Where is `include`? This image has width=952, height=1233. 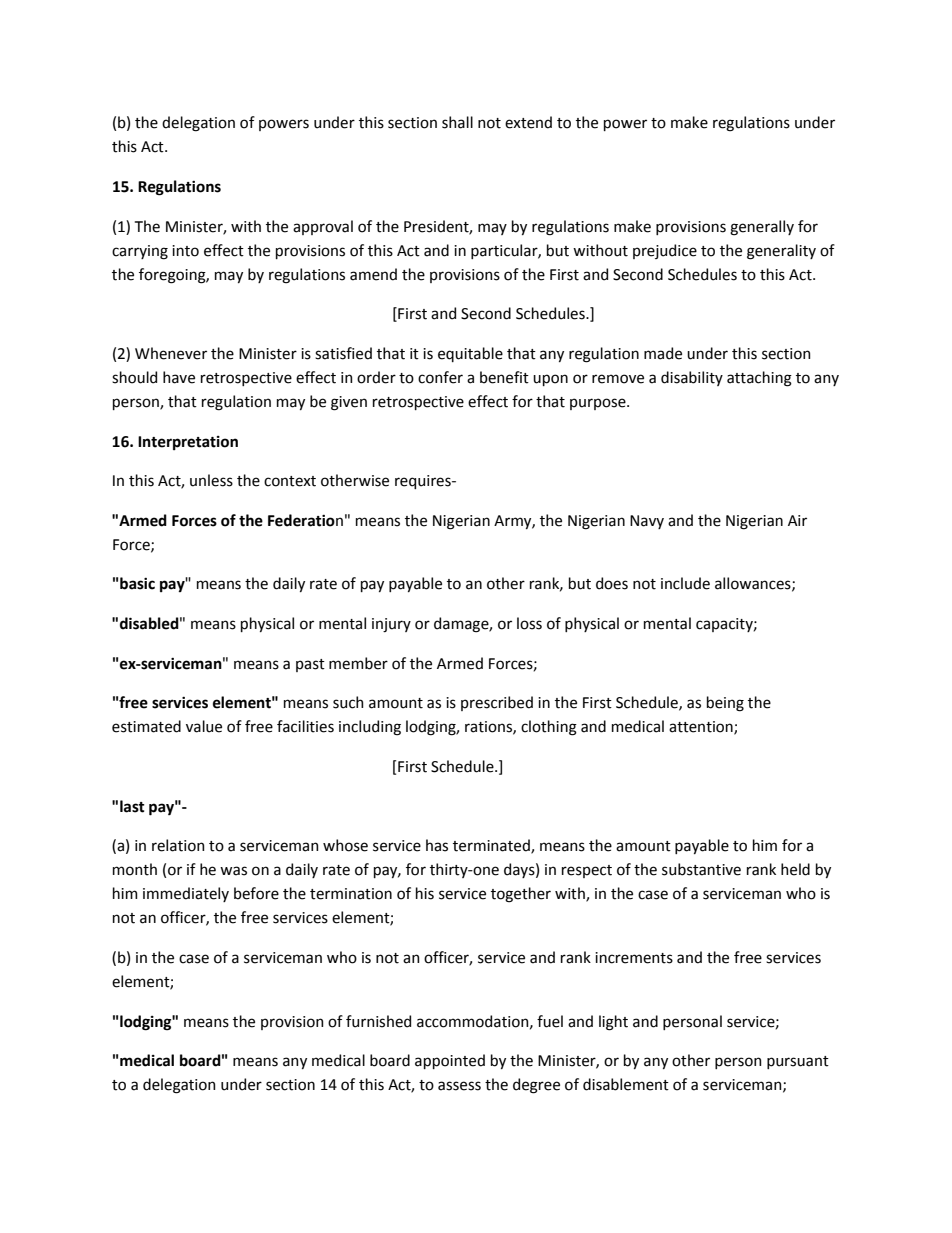
include is located at coordinates (685, 583).
